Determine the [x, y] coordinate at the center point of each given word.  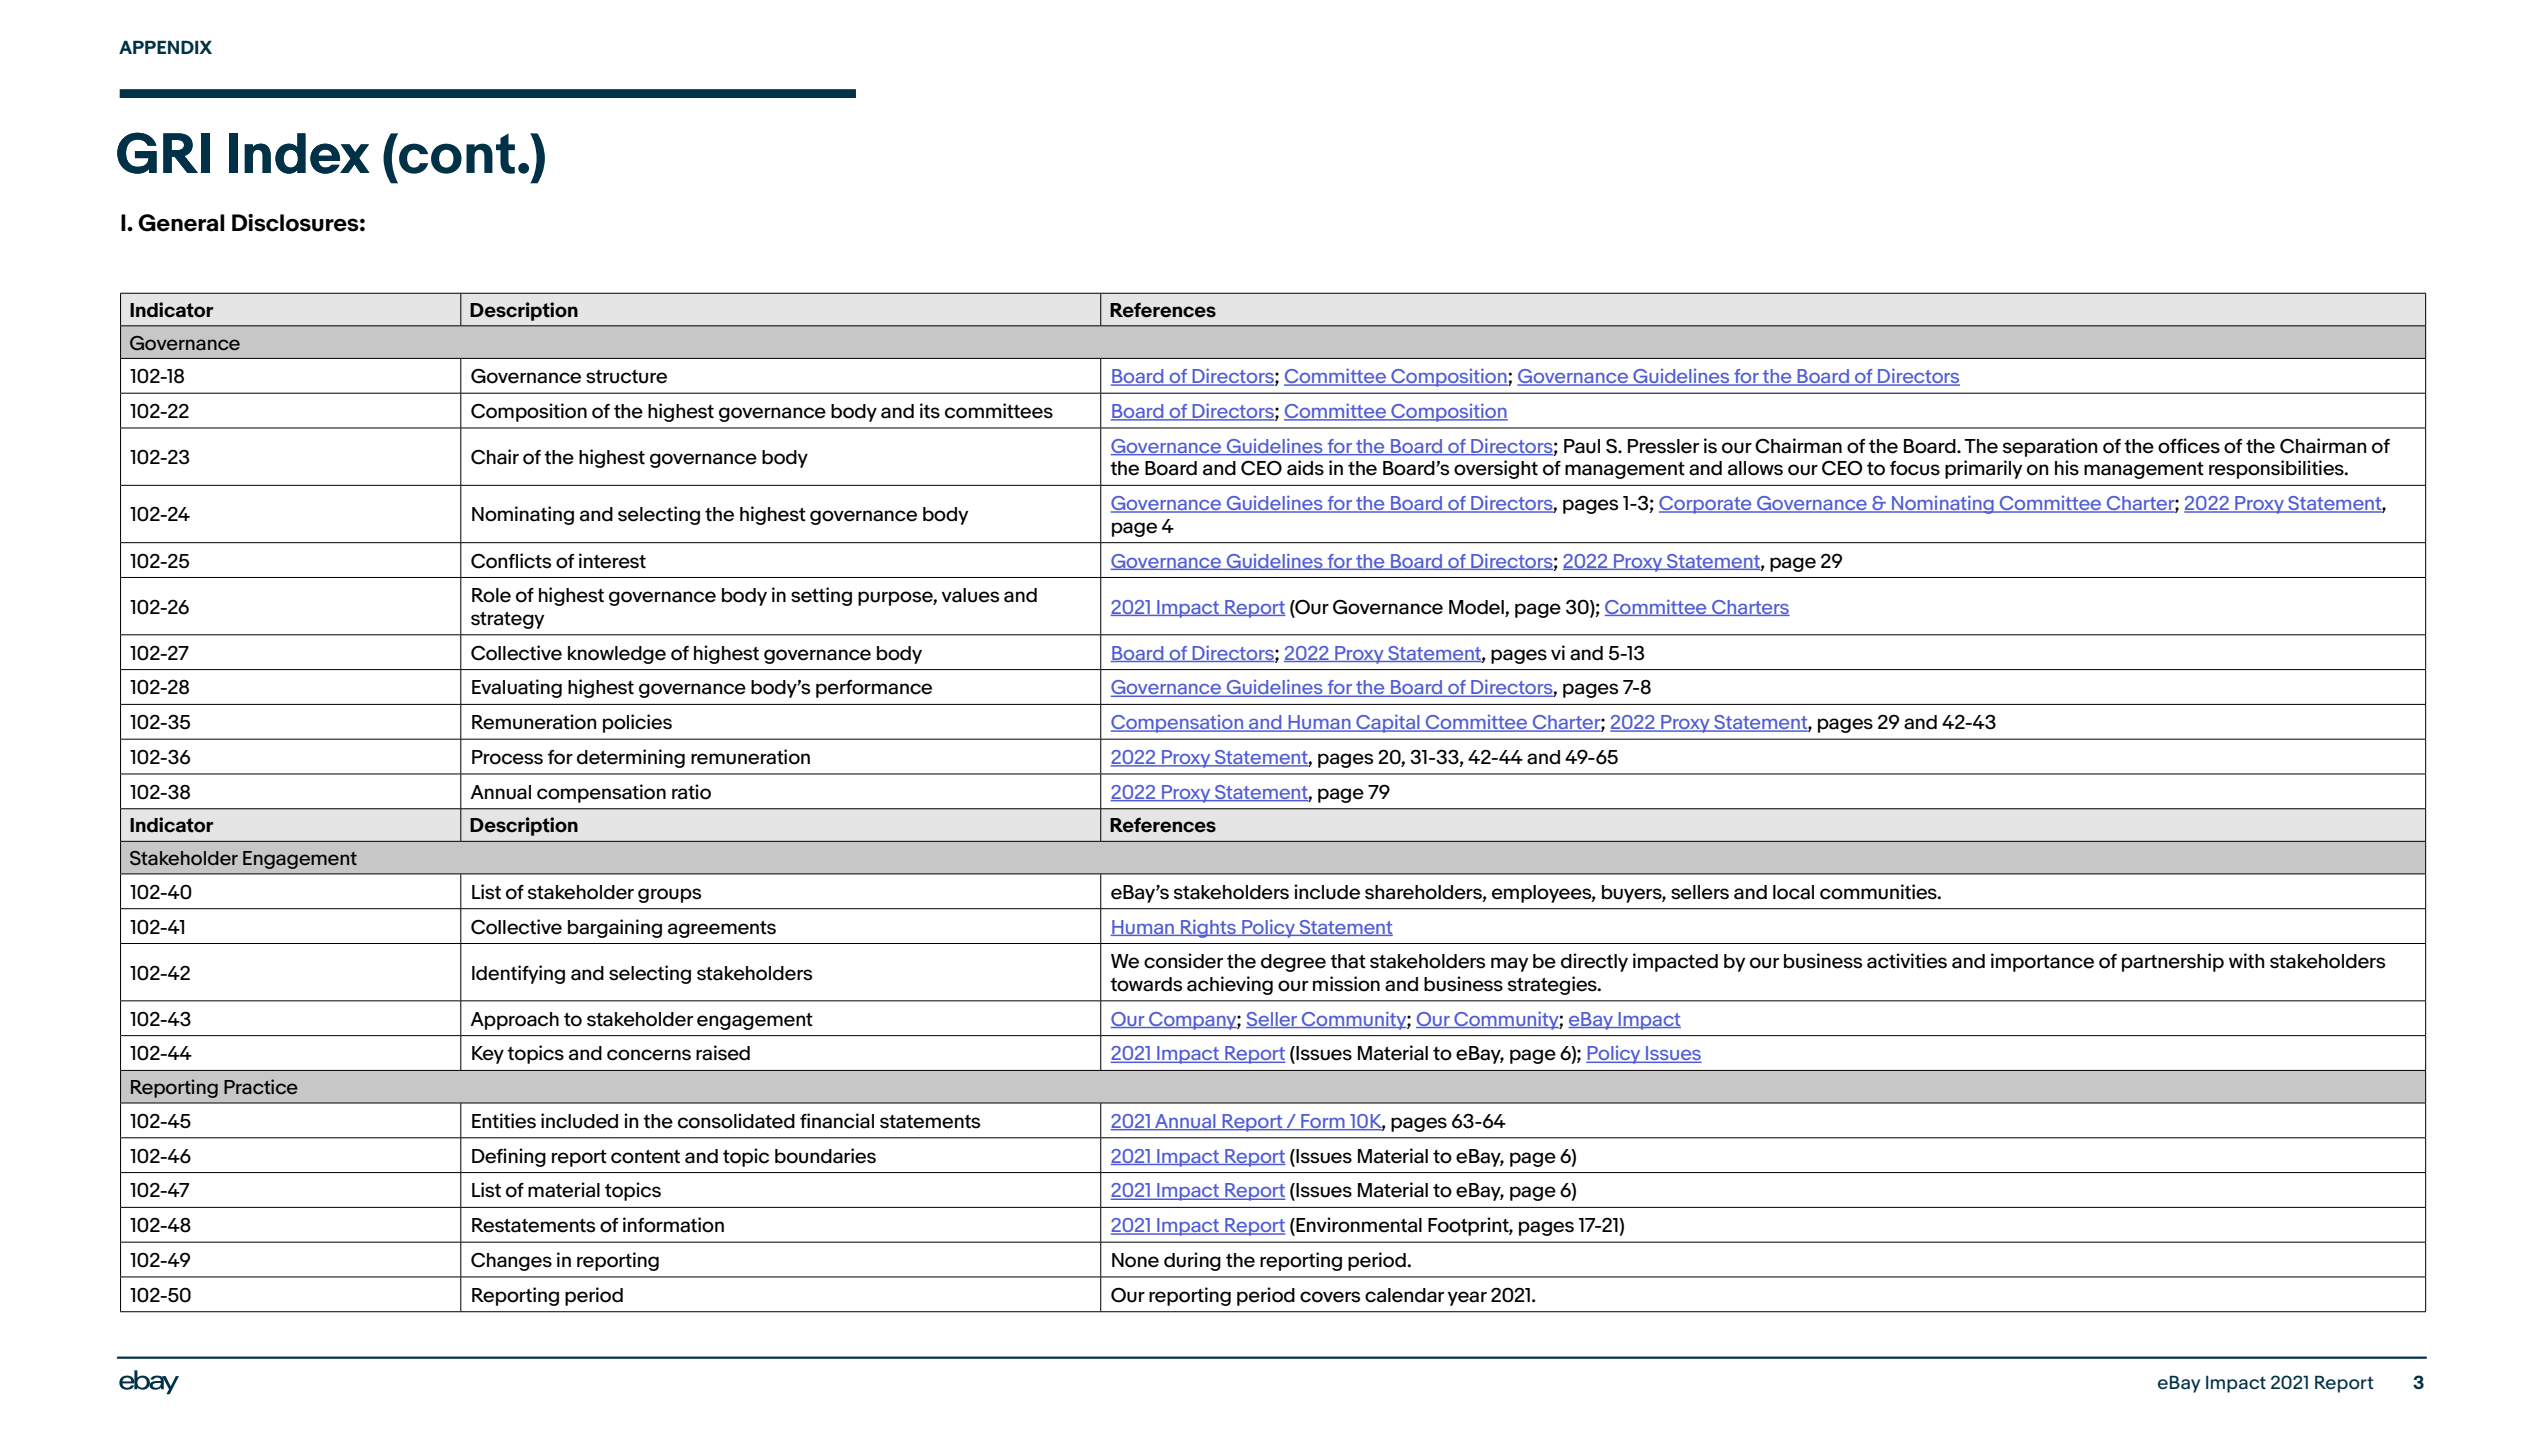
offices [2189, 446]
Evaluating [517, 688]
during [1192, 1261]
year [1467, 1298]
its [930, 411]
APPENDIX [165, 47]
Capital [1388, 723]
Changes [511, 1261]
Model [1476, 607]
